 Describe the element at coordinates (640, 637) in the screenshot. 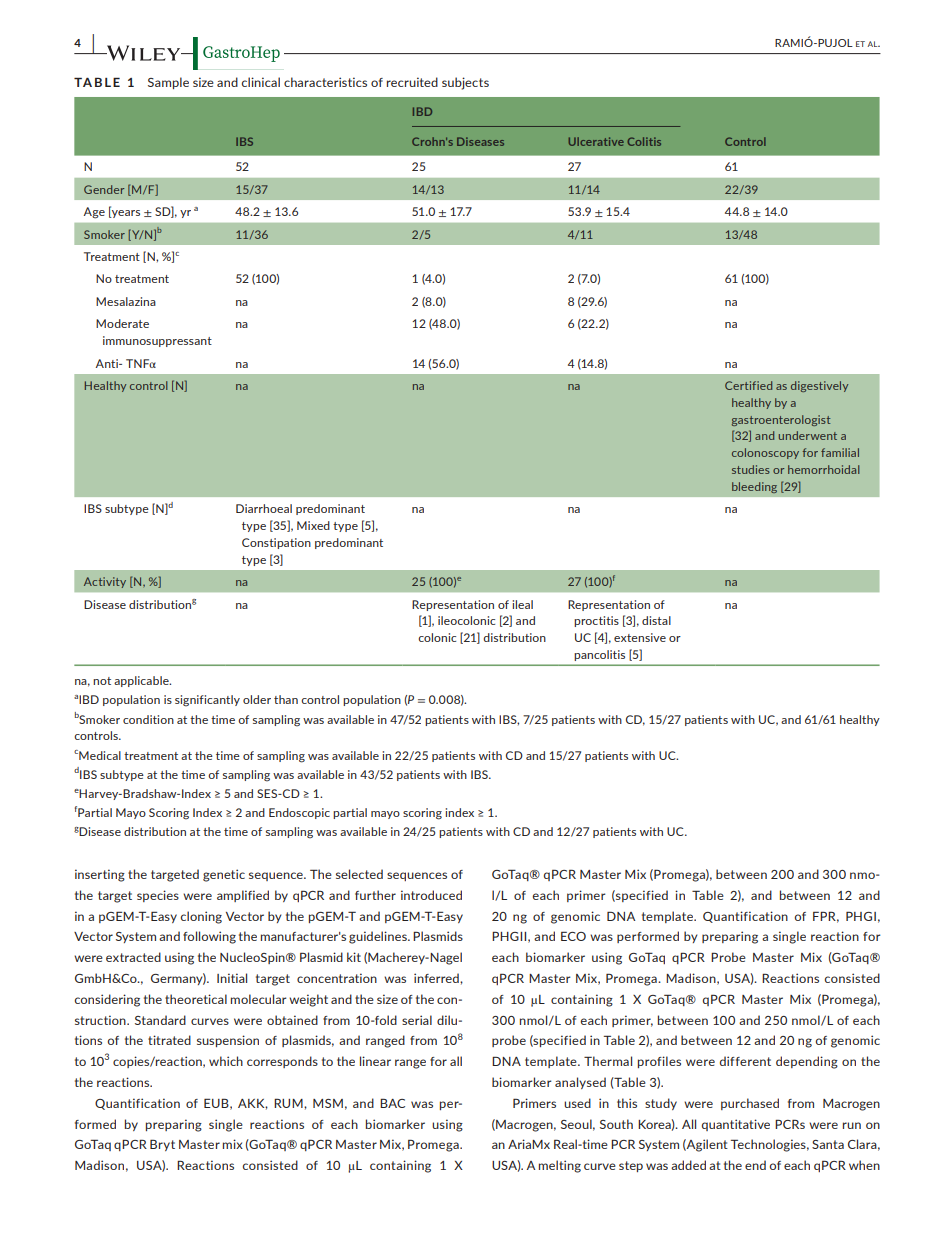

I see `extensive` at that location.
